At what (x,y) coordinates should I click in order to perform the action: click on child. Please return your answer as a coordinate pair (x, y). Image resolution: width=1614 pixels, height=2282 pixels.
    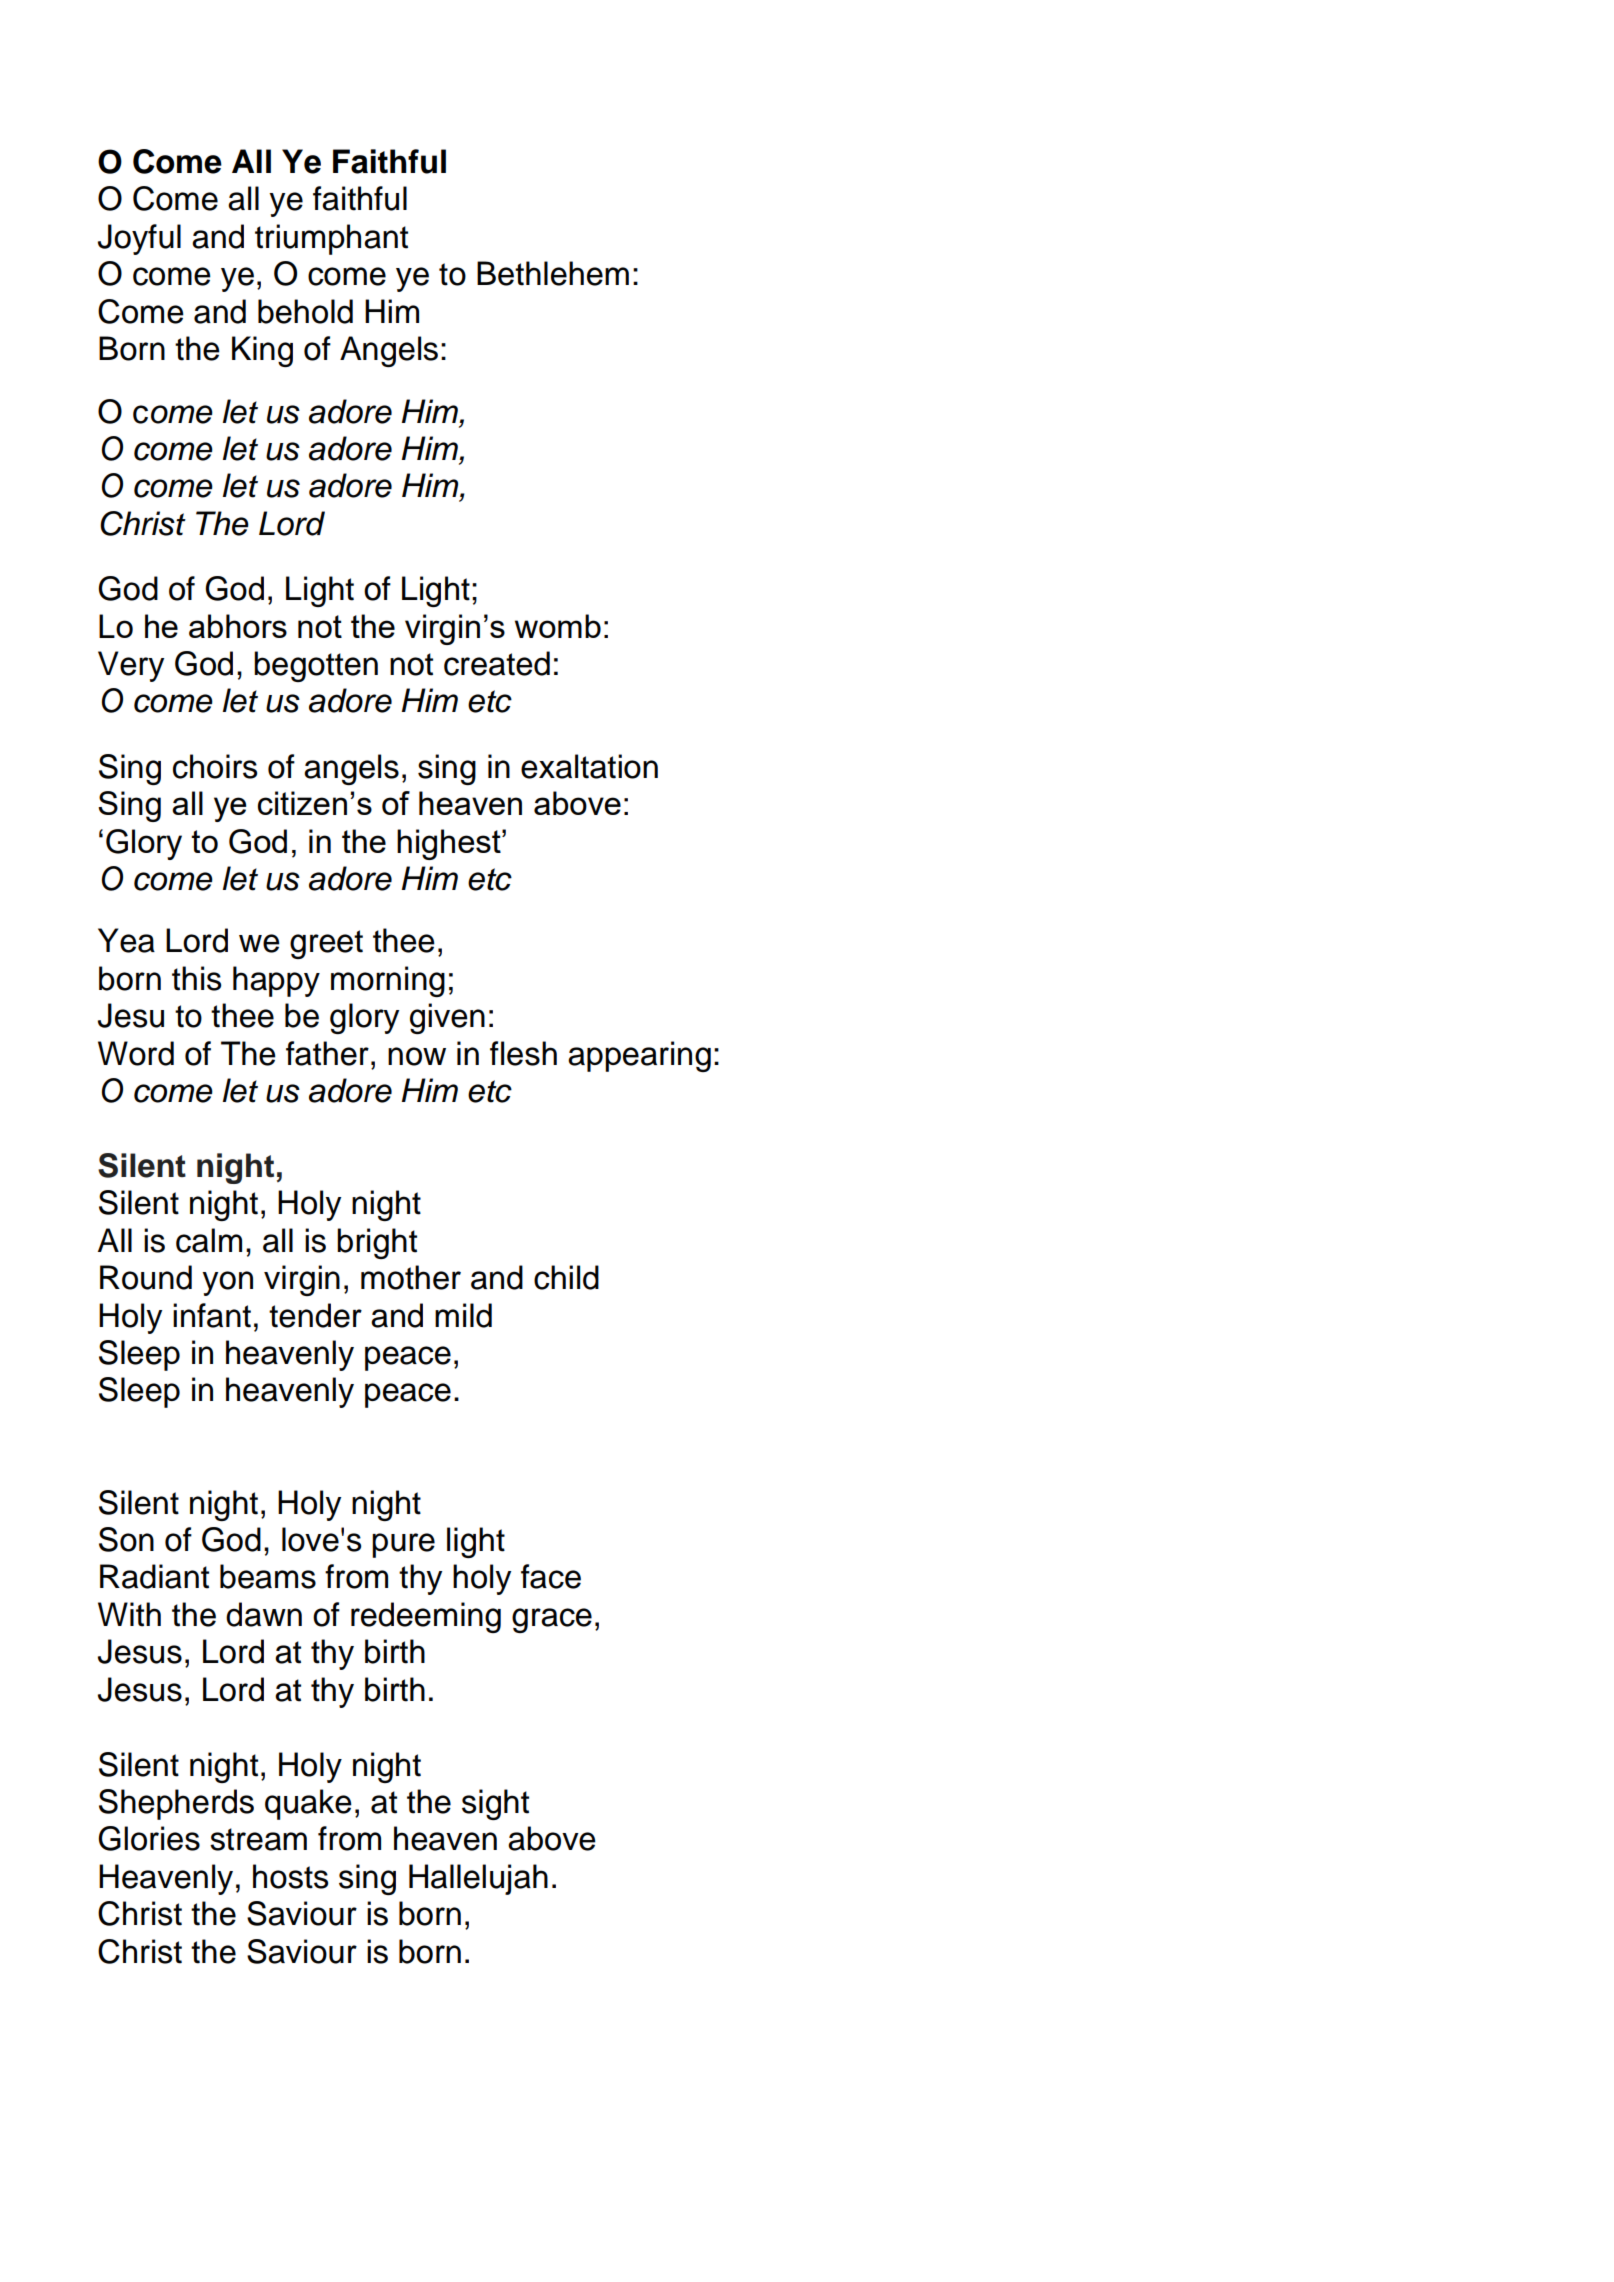
    Looking at the image, I should click on (566, 1277).
